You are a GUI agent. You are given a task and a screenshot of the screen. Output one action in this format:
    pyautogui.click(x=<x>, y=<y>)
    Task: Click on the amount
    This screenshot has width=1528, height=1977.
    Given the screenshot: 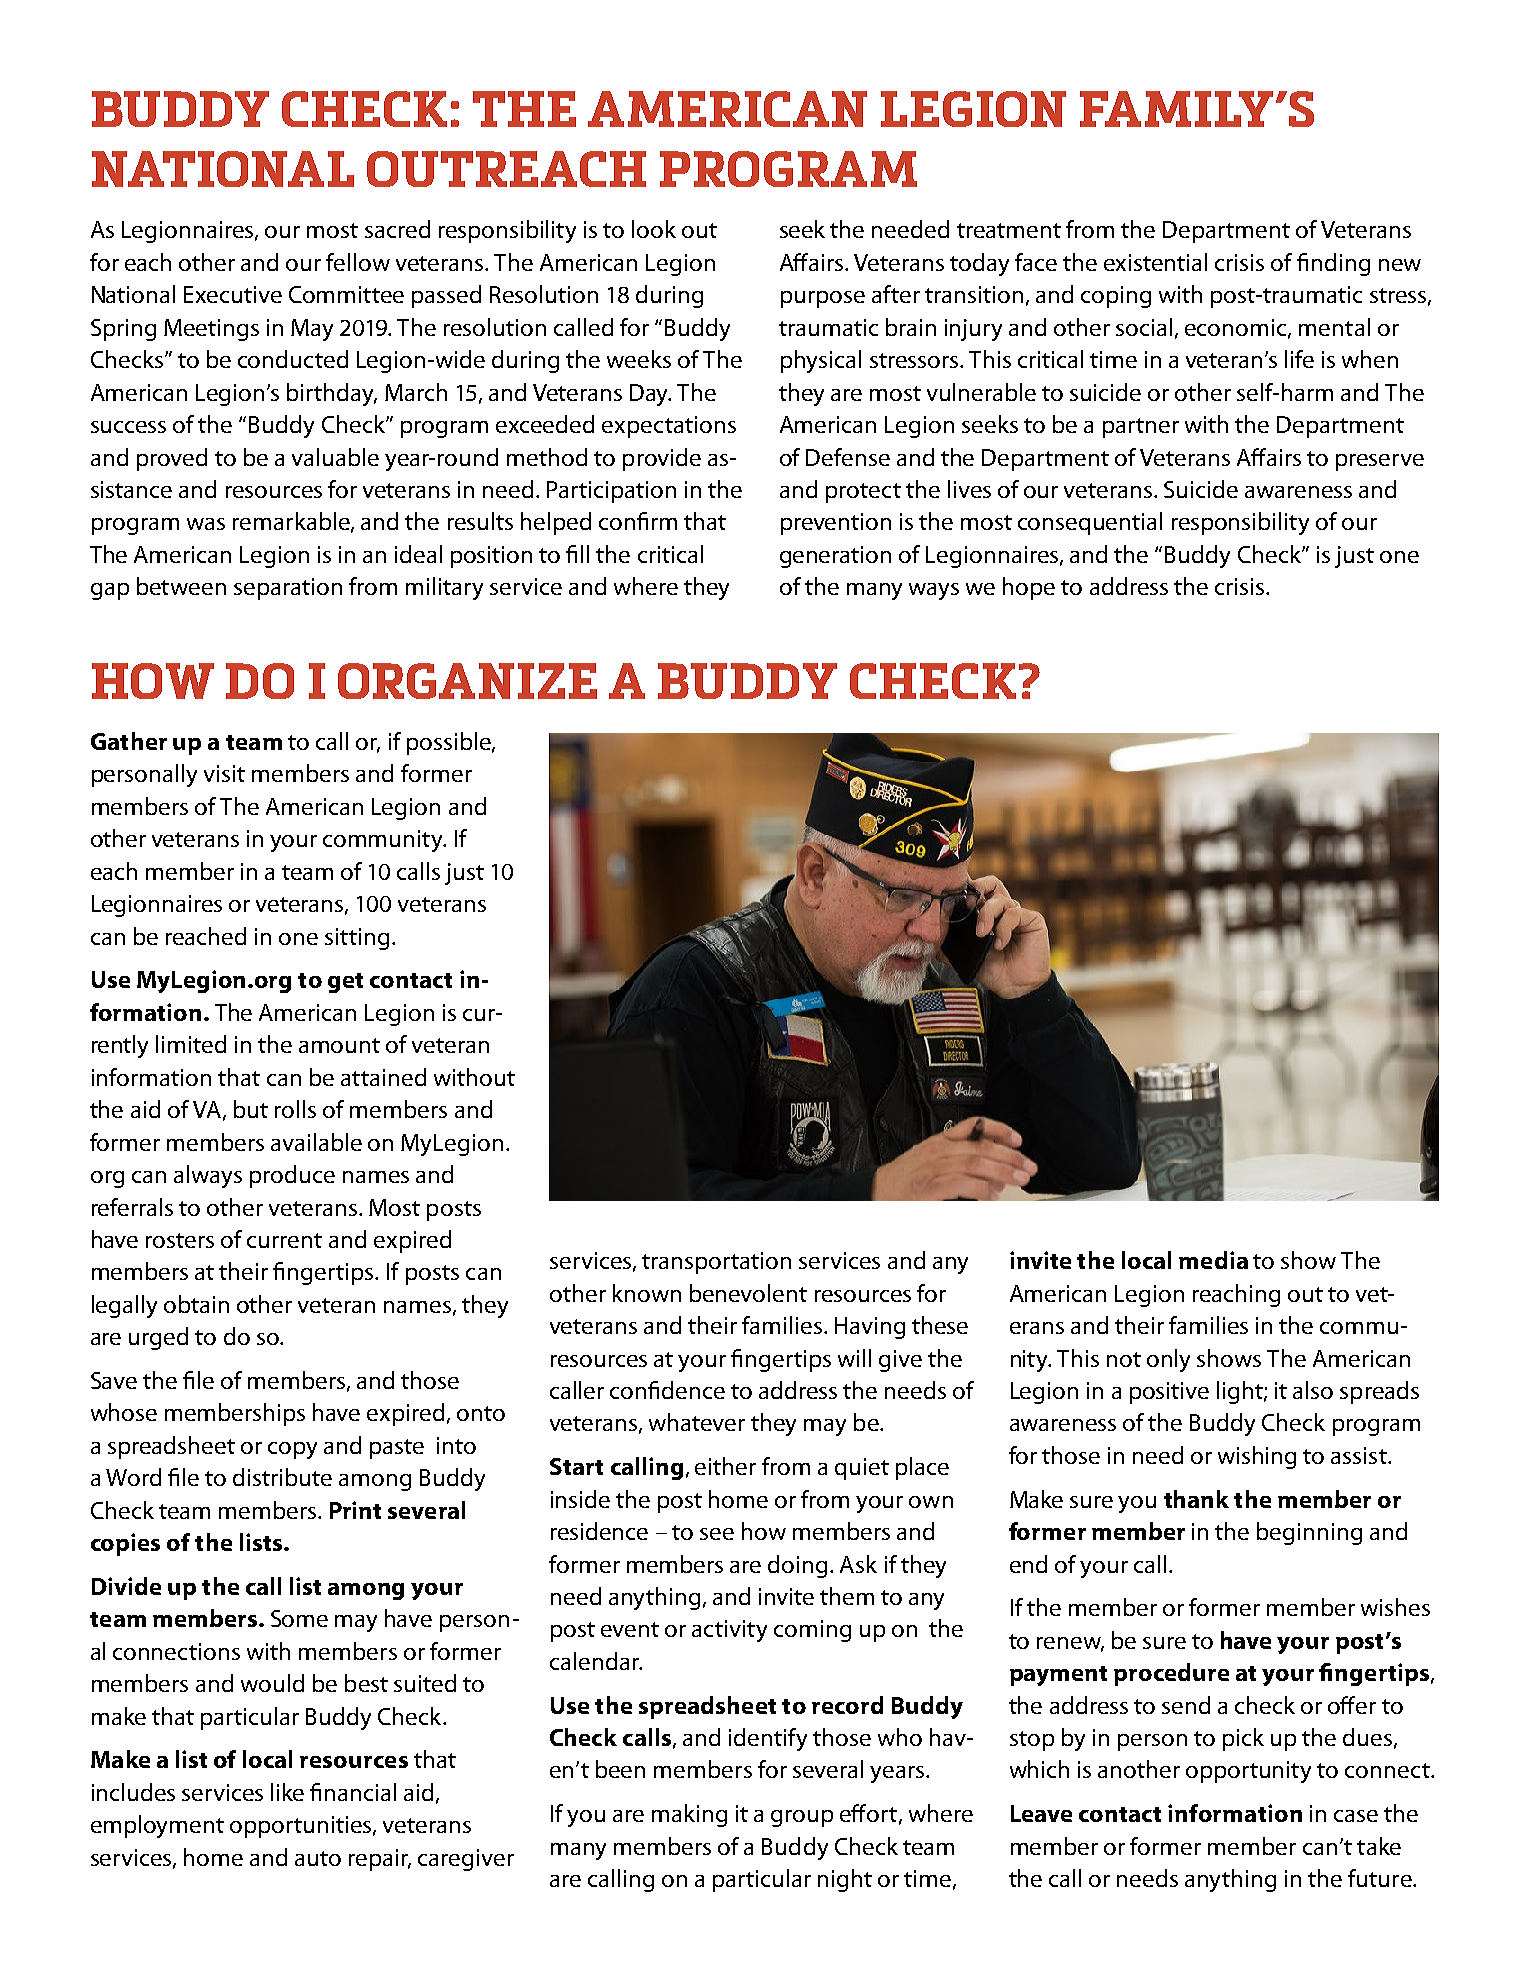 What is the action you would take?
    pyautogui.click(x=339, y=1045)
